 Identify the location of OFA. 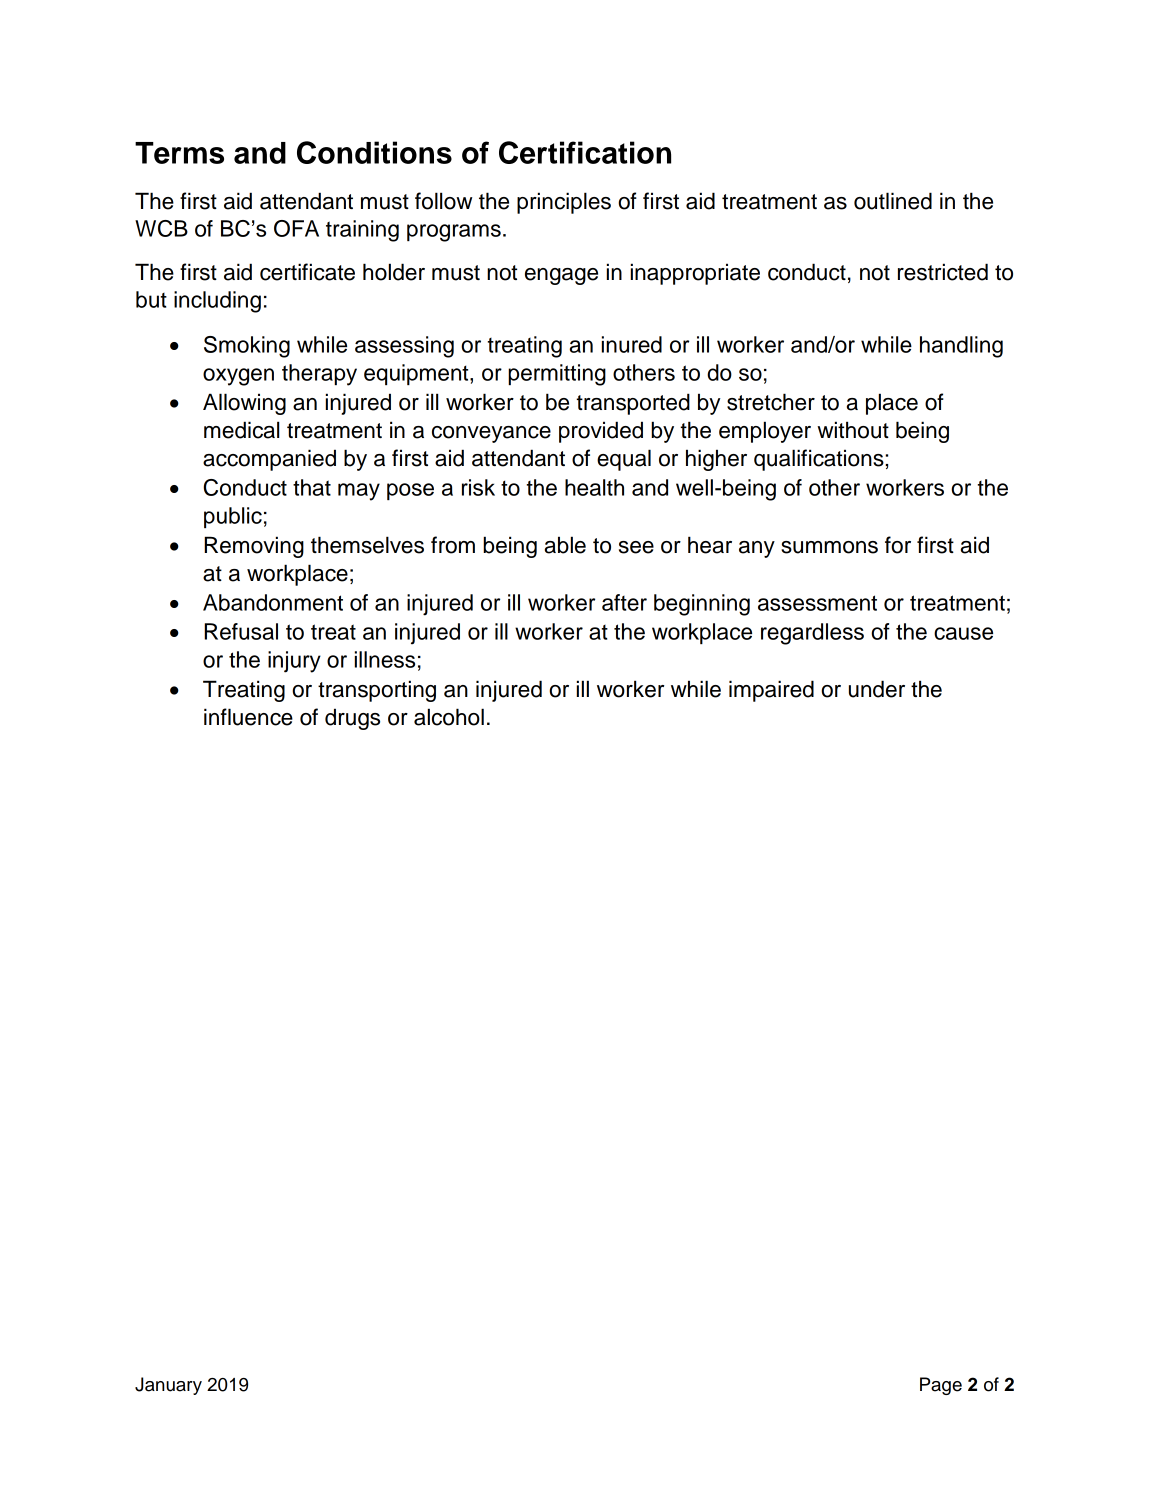
(296, 228).
